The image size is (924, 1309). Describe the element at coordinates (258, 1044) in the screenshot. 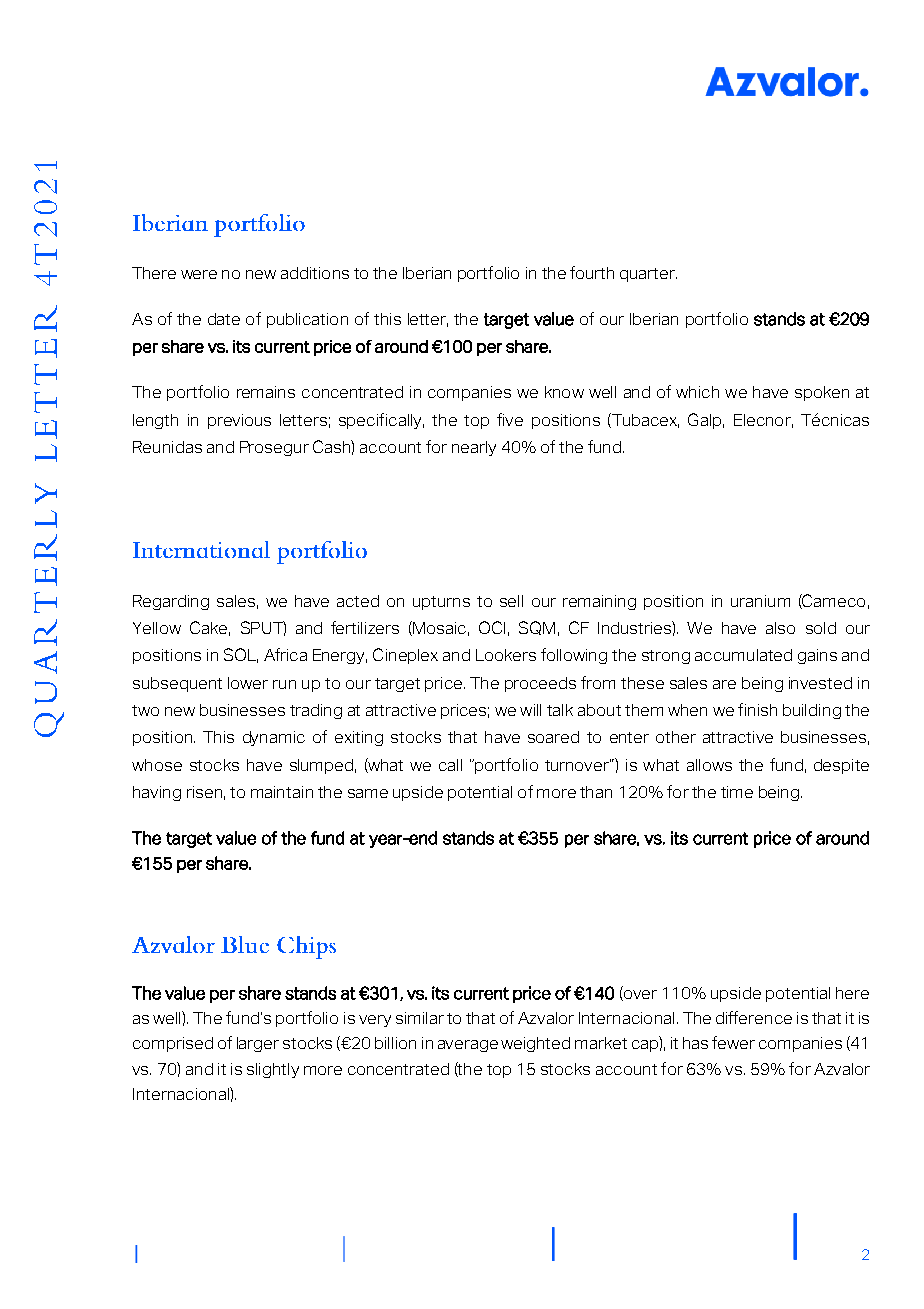

I see `larger` at that location.
